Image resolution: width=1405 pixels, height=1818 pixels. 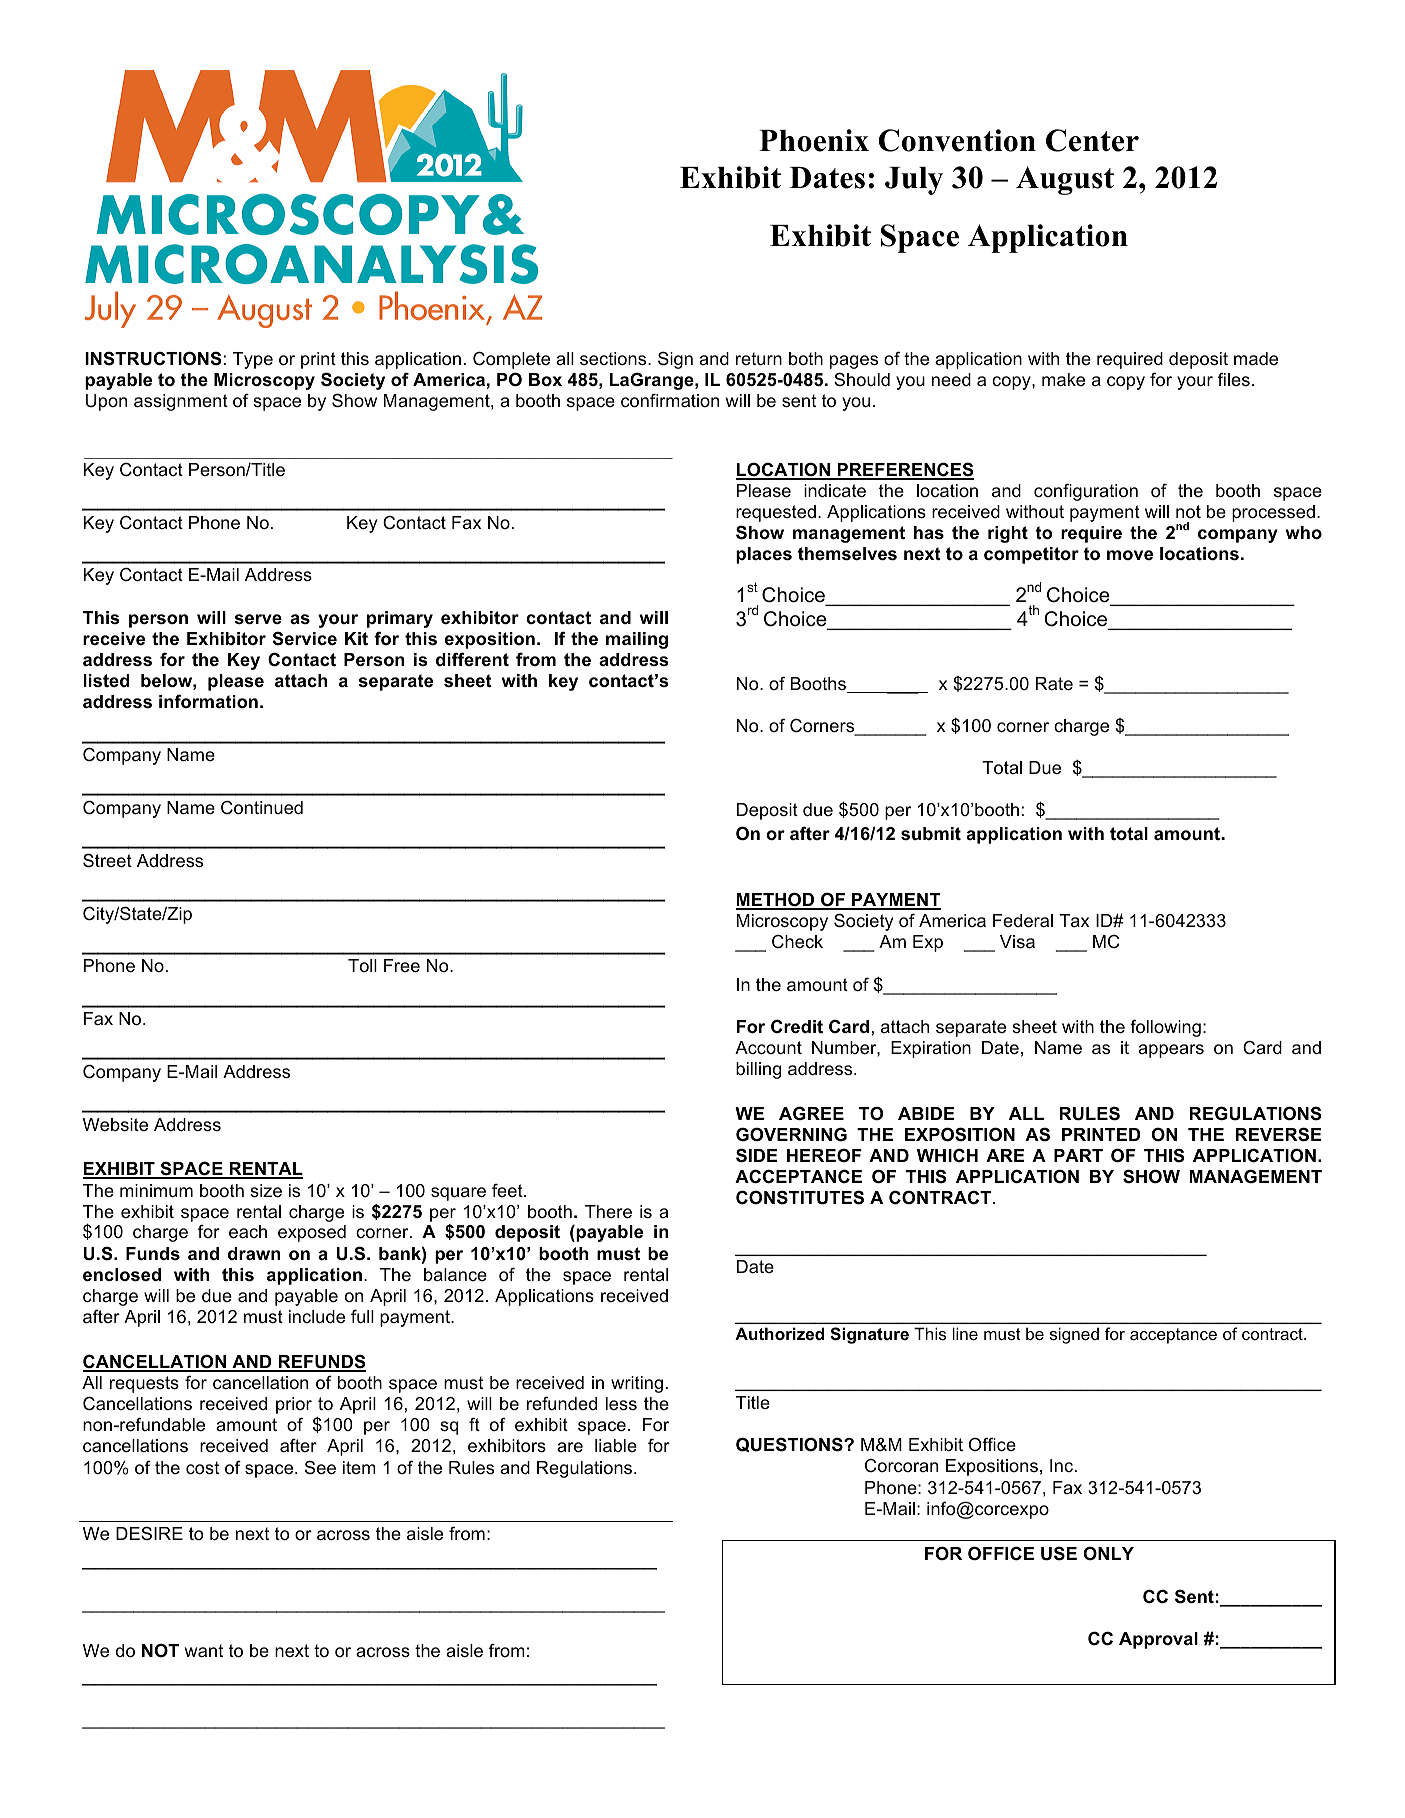 What do you see at coordinates (253, 360) in the screenshot?
I see `Type` at bounding box center [253, 360].
